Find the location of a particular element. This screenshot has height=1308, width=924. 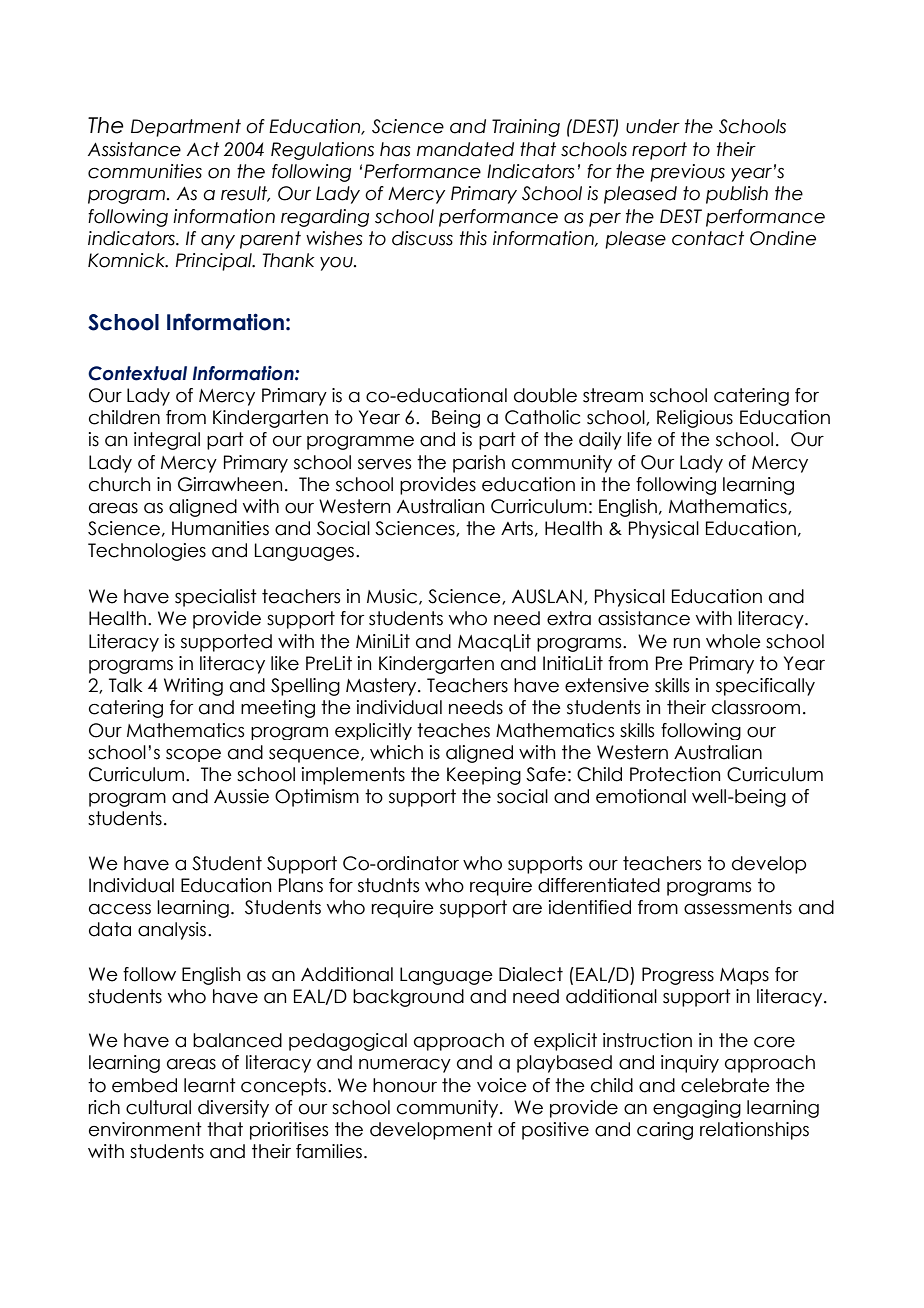

engaging is located at coordinates (697, 1109).
